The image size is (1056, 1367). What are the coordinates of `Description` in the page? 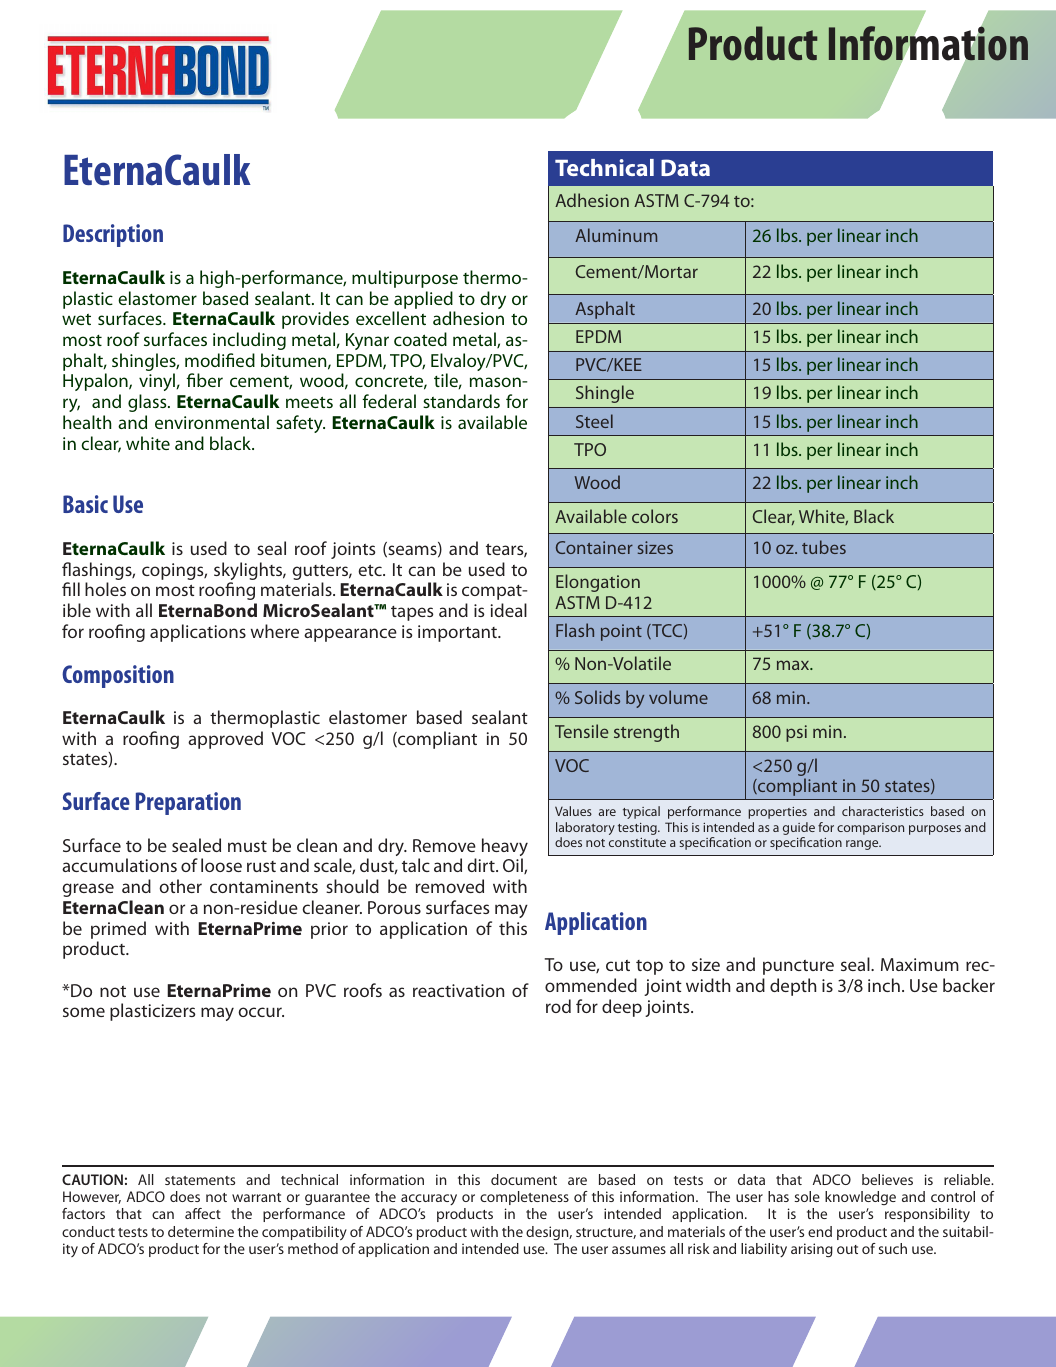 It's located at (113, 235).
